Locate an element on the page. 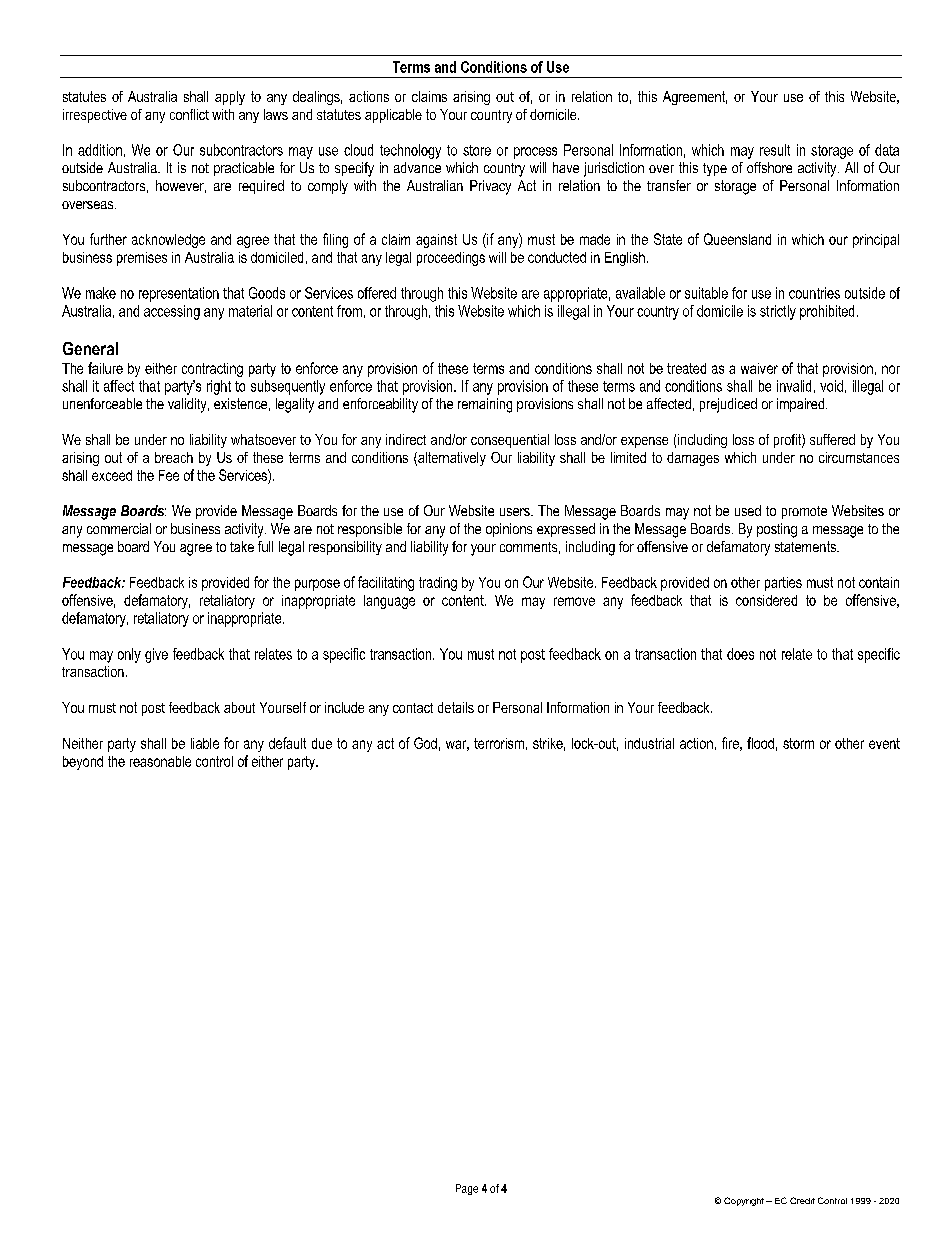  give is located at coordinates (156, 655).
